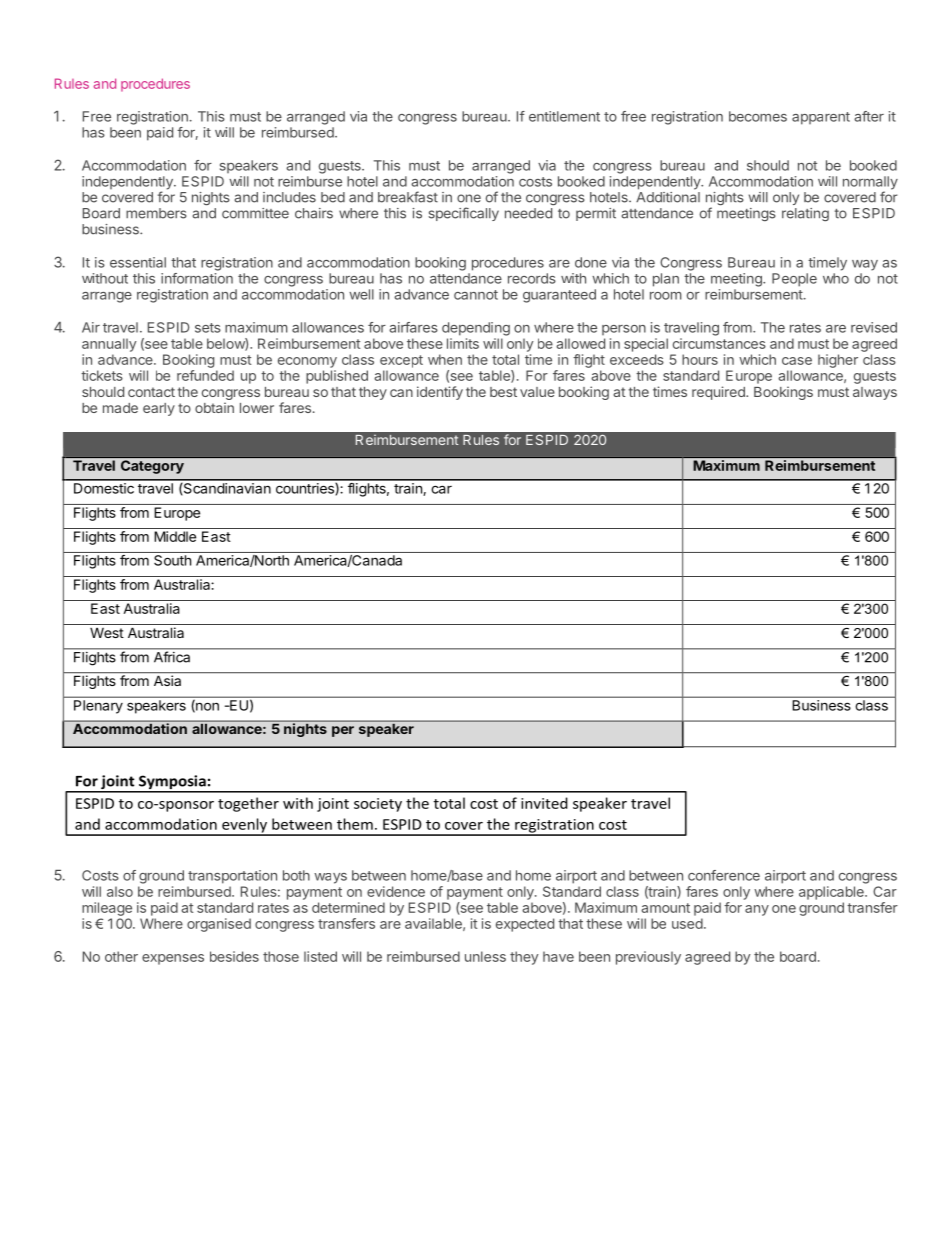  I want to click on Symposia, so click(172, 783).
